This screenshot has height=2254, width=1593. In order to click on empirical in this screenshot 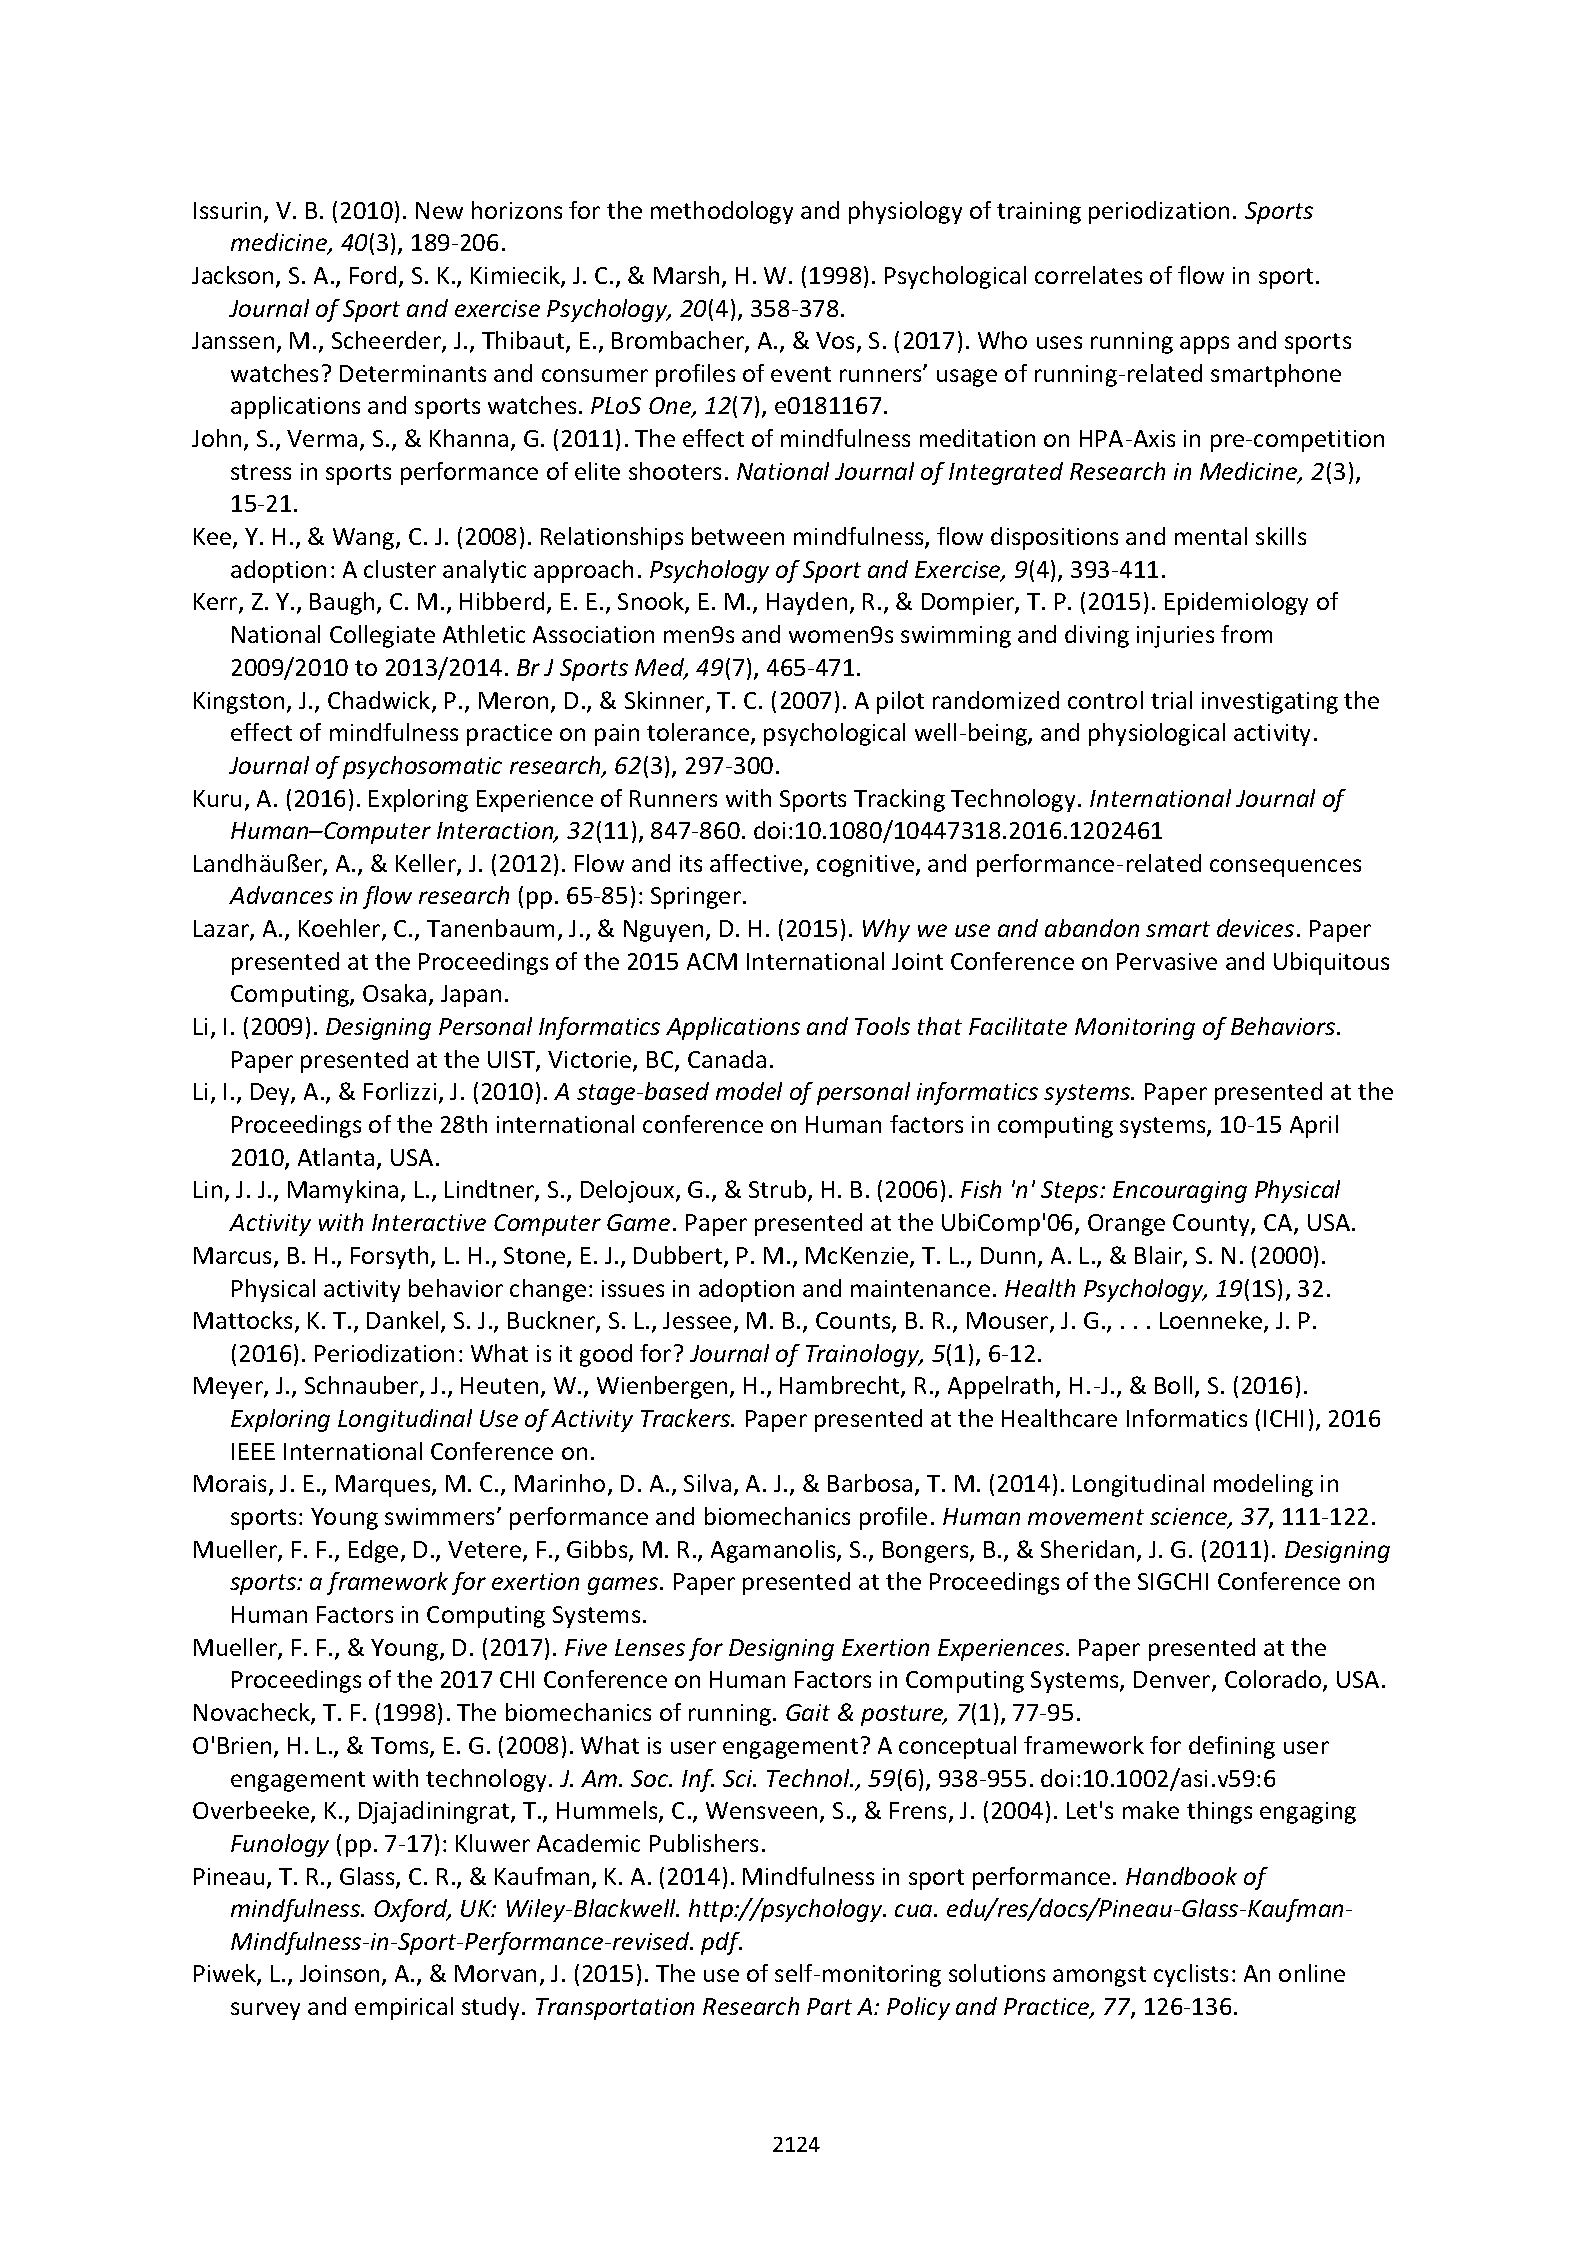, I will do `click(404, 2008)`.
